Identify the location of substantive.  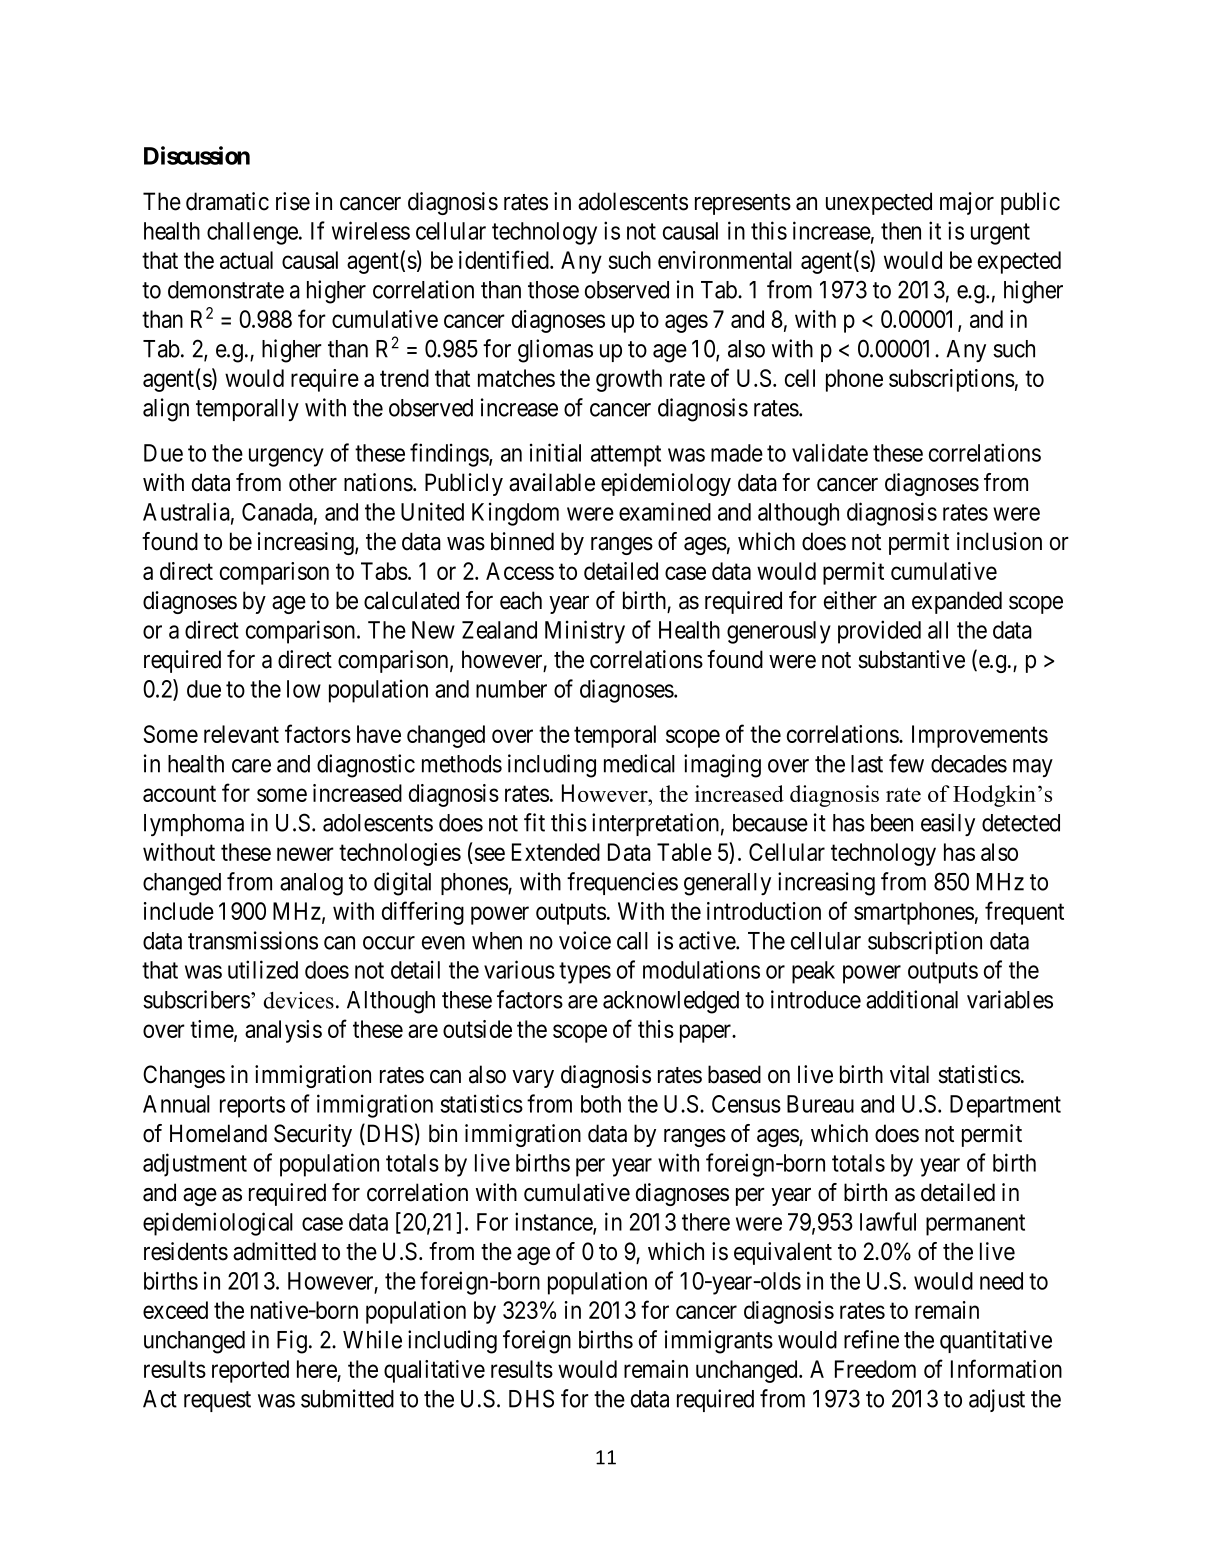
(911, 659).
